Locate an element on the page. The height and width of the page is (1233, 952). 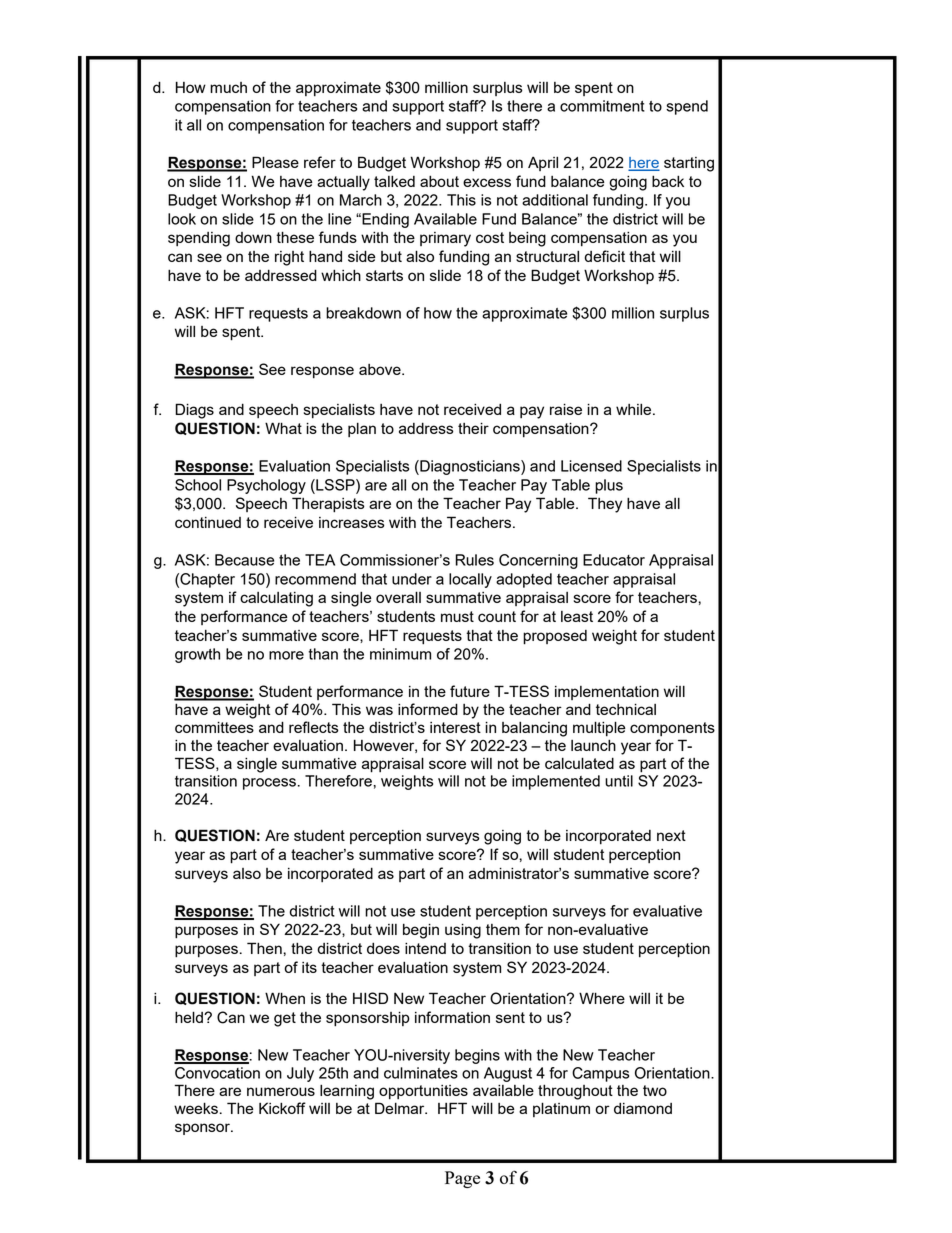
Licensed is located at coordinates (591, 466).
